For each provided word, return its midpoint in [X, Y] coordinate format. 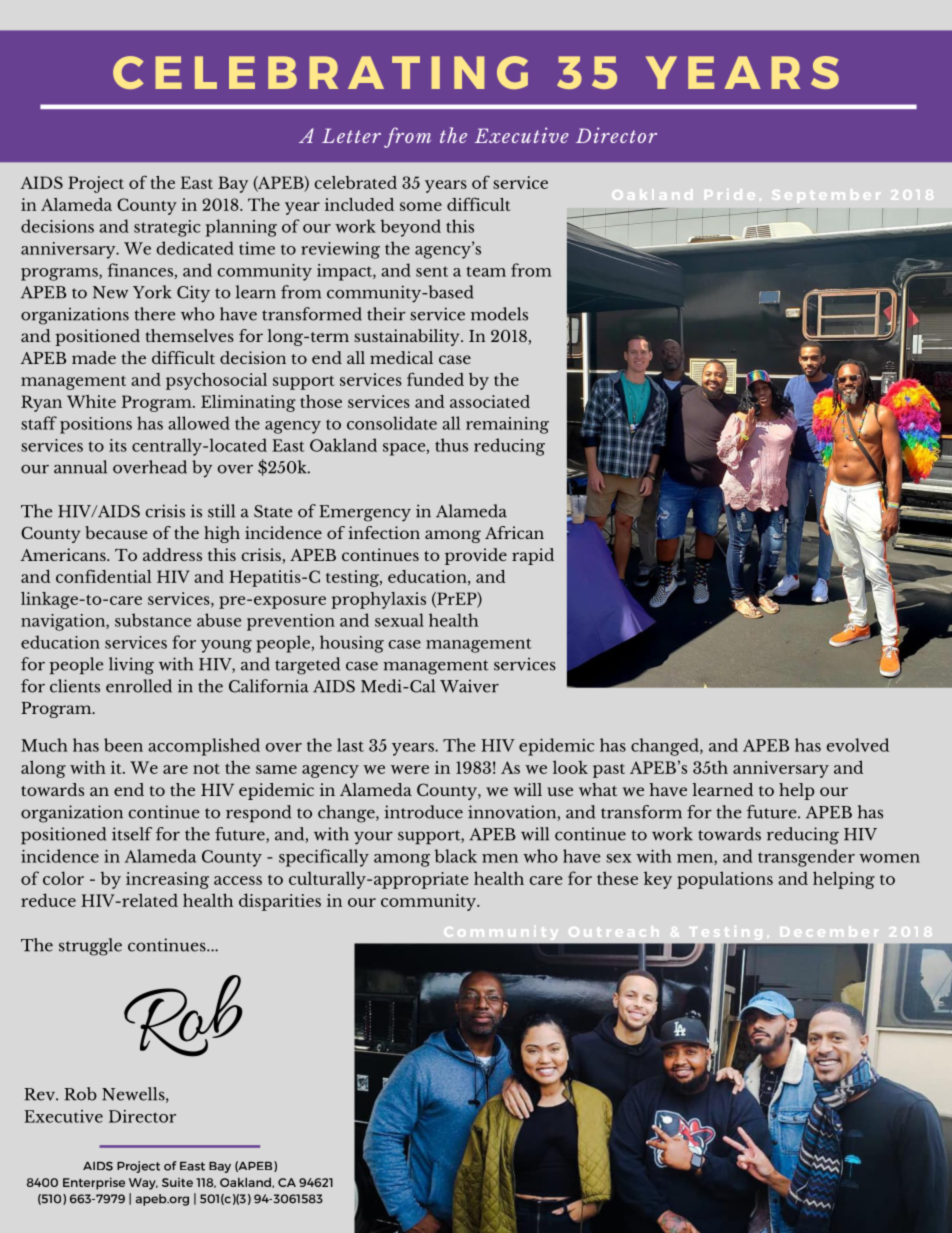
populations [725, 880]
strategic [167, 228]
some [421, 206]
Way [143, 1184]
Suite [177, 1182]
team [486, 271]
